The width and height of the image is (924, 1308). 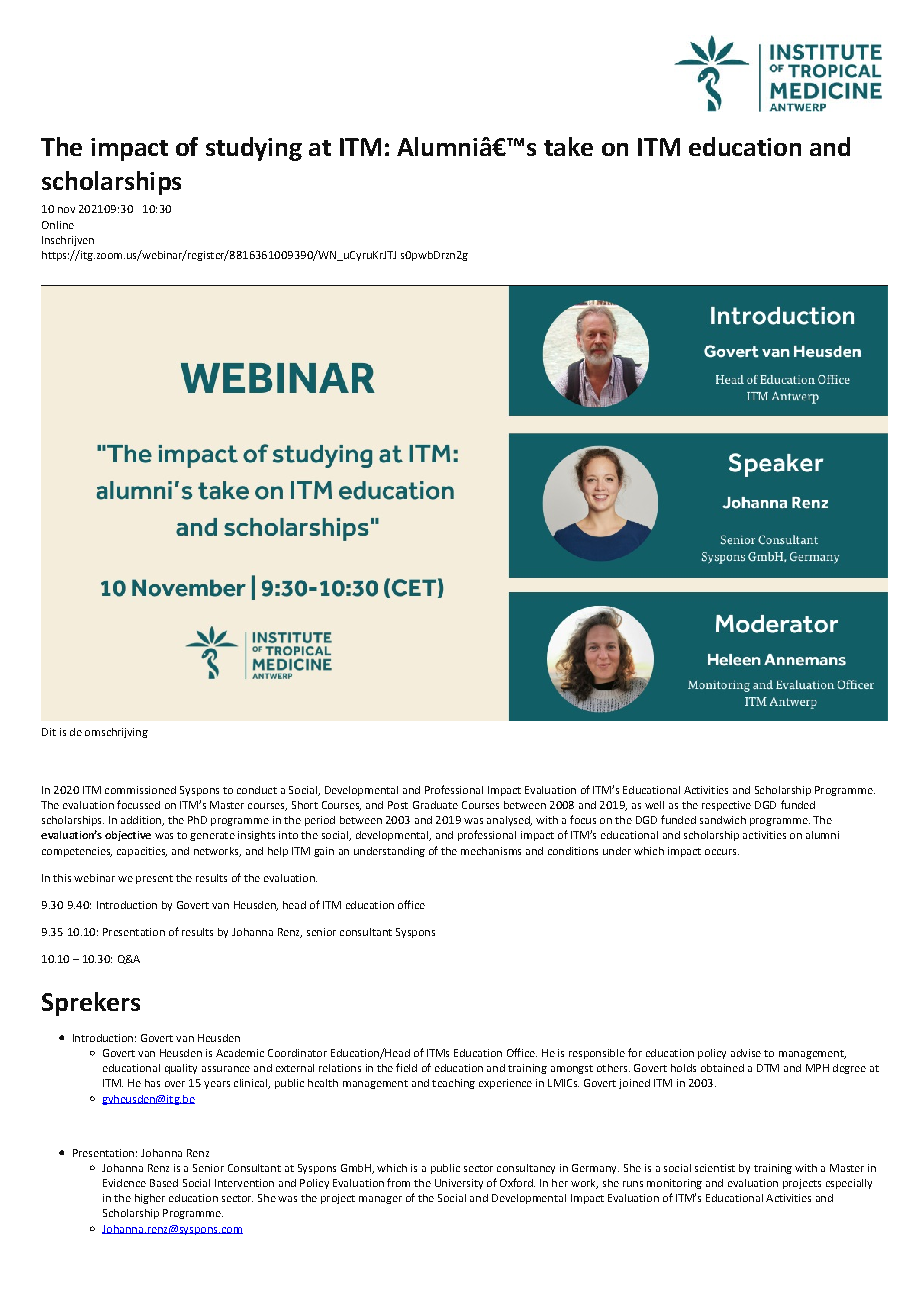 I want to click on respective, so click(x=726, y=806).
